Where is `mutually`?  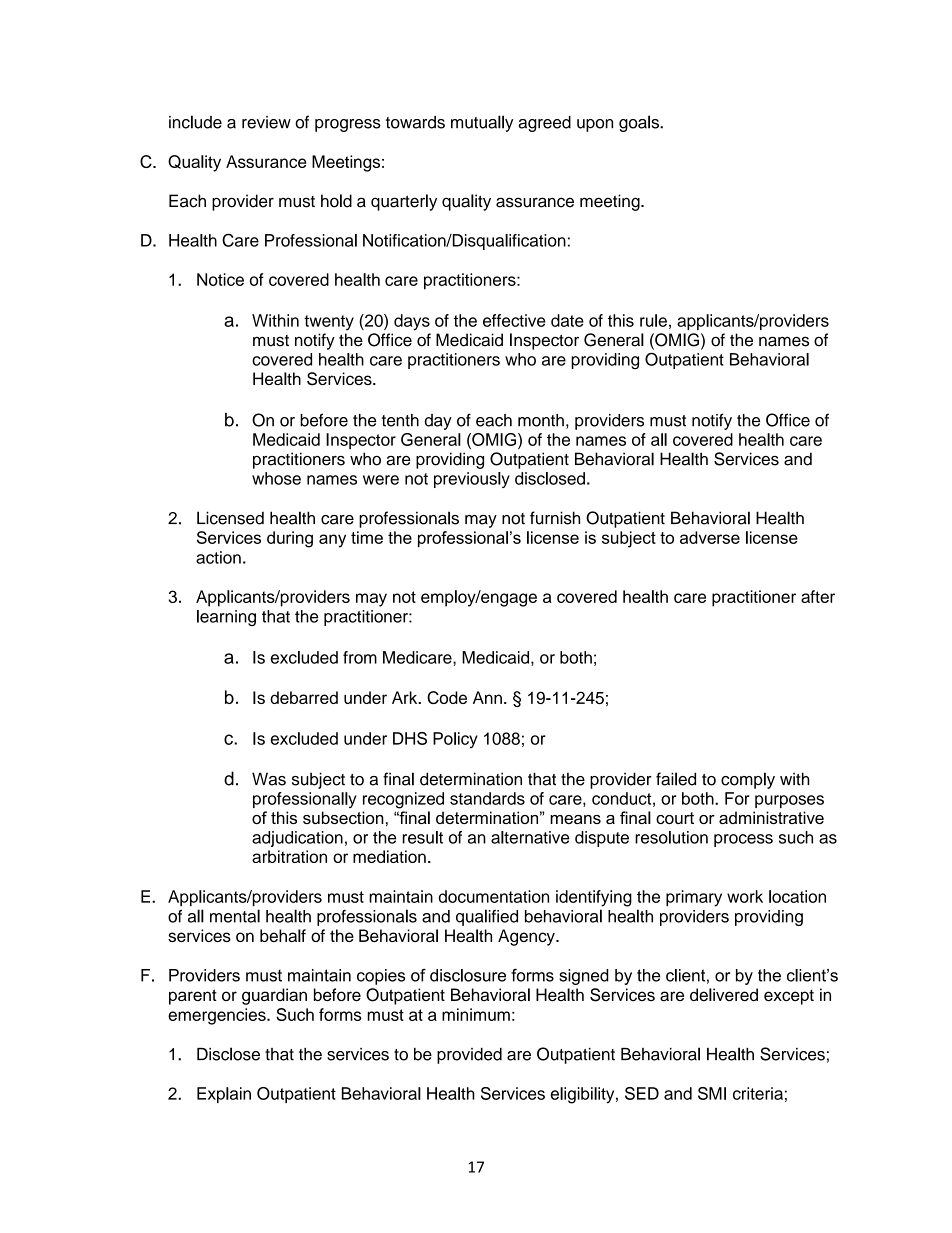 mutually is located at coordinates (482, 123).
